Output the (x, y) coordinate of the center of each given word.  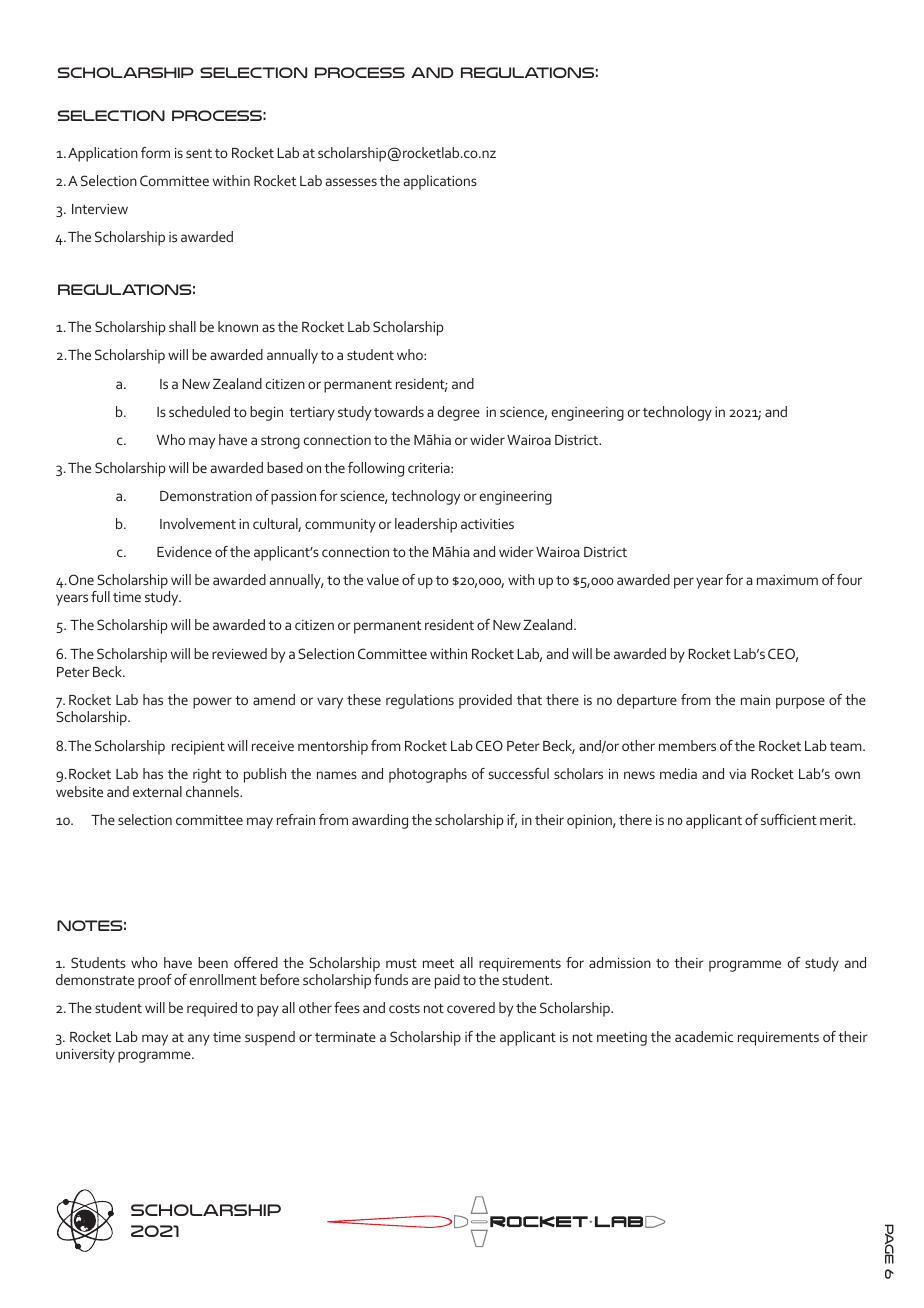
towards (399, 411)
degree (458, 413)
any (199, 1040)
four (849, 579)
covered (471, 1007)
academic (704, 1036)
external (157, 791)
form (155, 152)
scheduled (199, 411)
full (100, 596)
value (383, 579)
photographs (428, 775)
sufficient (789, 819)
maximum (787, 580)
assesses (351, 182)
